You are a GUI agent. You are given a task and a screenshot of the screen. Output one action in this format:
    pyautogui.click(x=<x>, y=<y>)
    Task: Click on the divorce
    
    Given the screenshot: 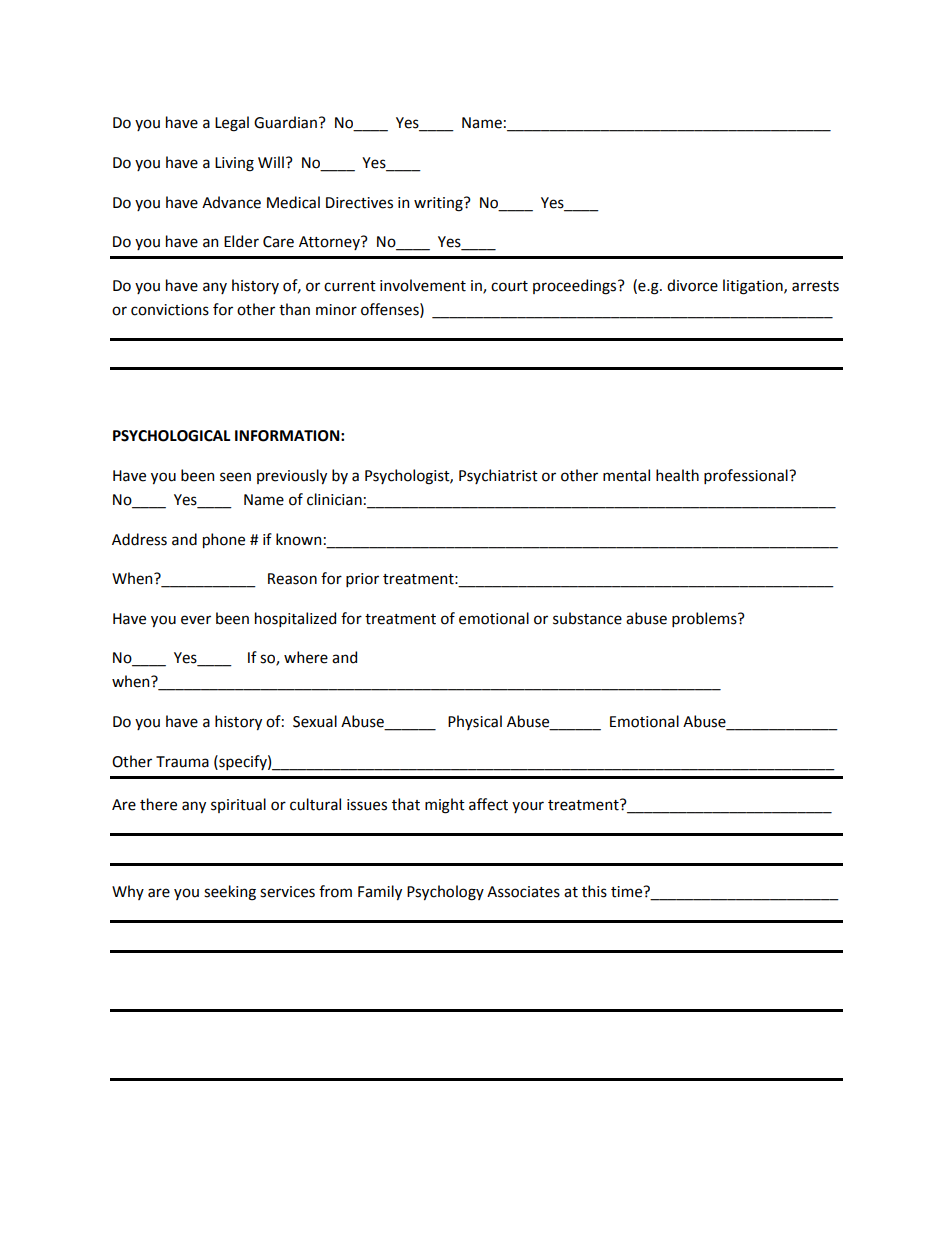 What is the action you would take?
    pyautogui.click(x=692, y=285)
